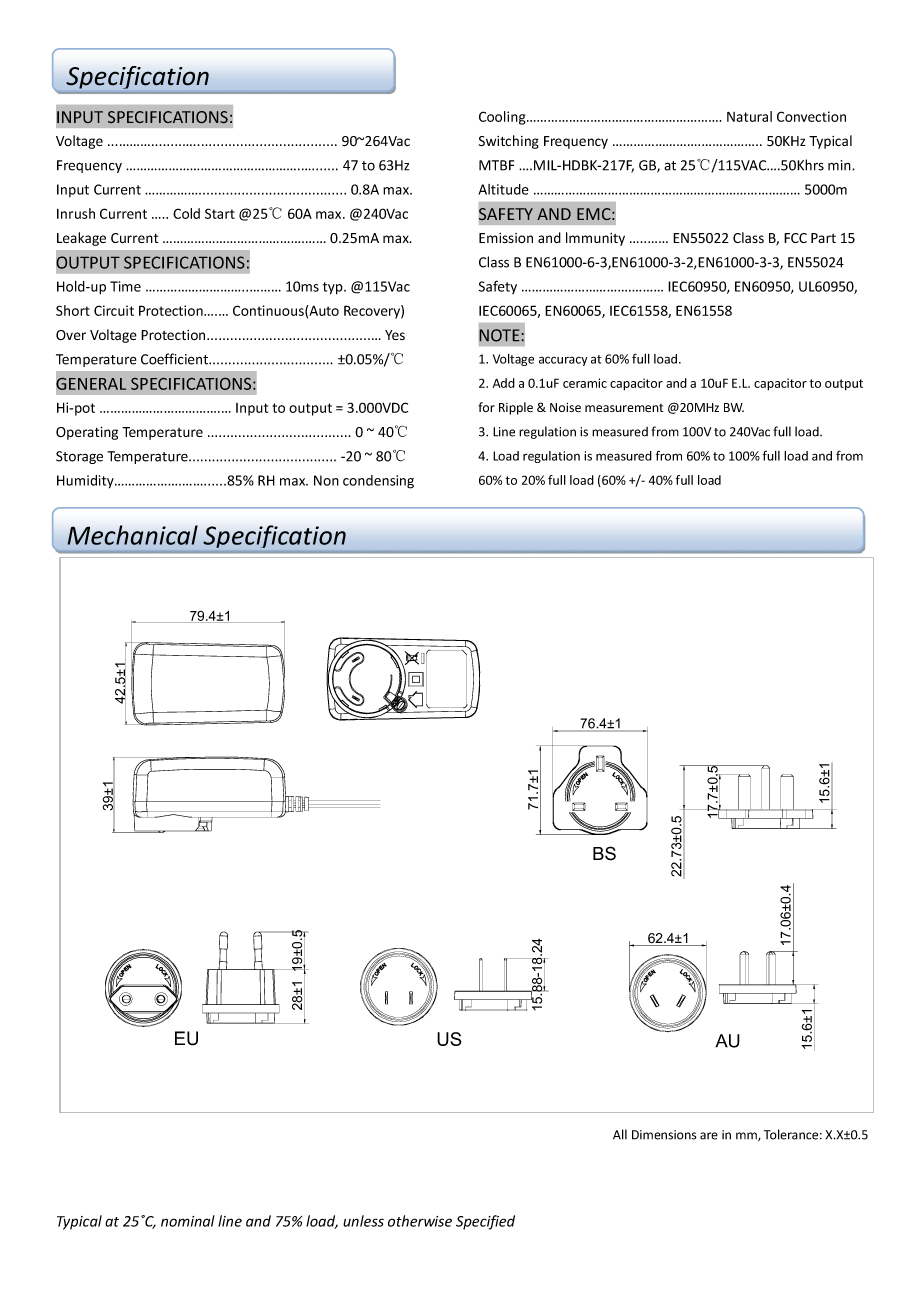 Image resolution: width=924 pixels, height=1308 pixels. What do you see at coordinates (132, 535) in the screenshot?
I see `Mechanical` at bounding box center [132, 535].
